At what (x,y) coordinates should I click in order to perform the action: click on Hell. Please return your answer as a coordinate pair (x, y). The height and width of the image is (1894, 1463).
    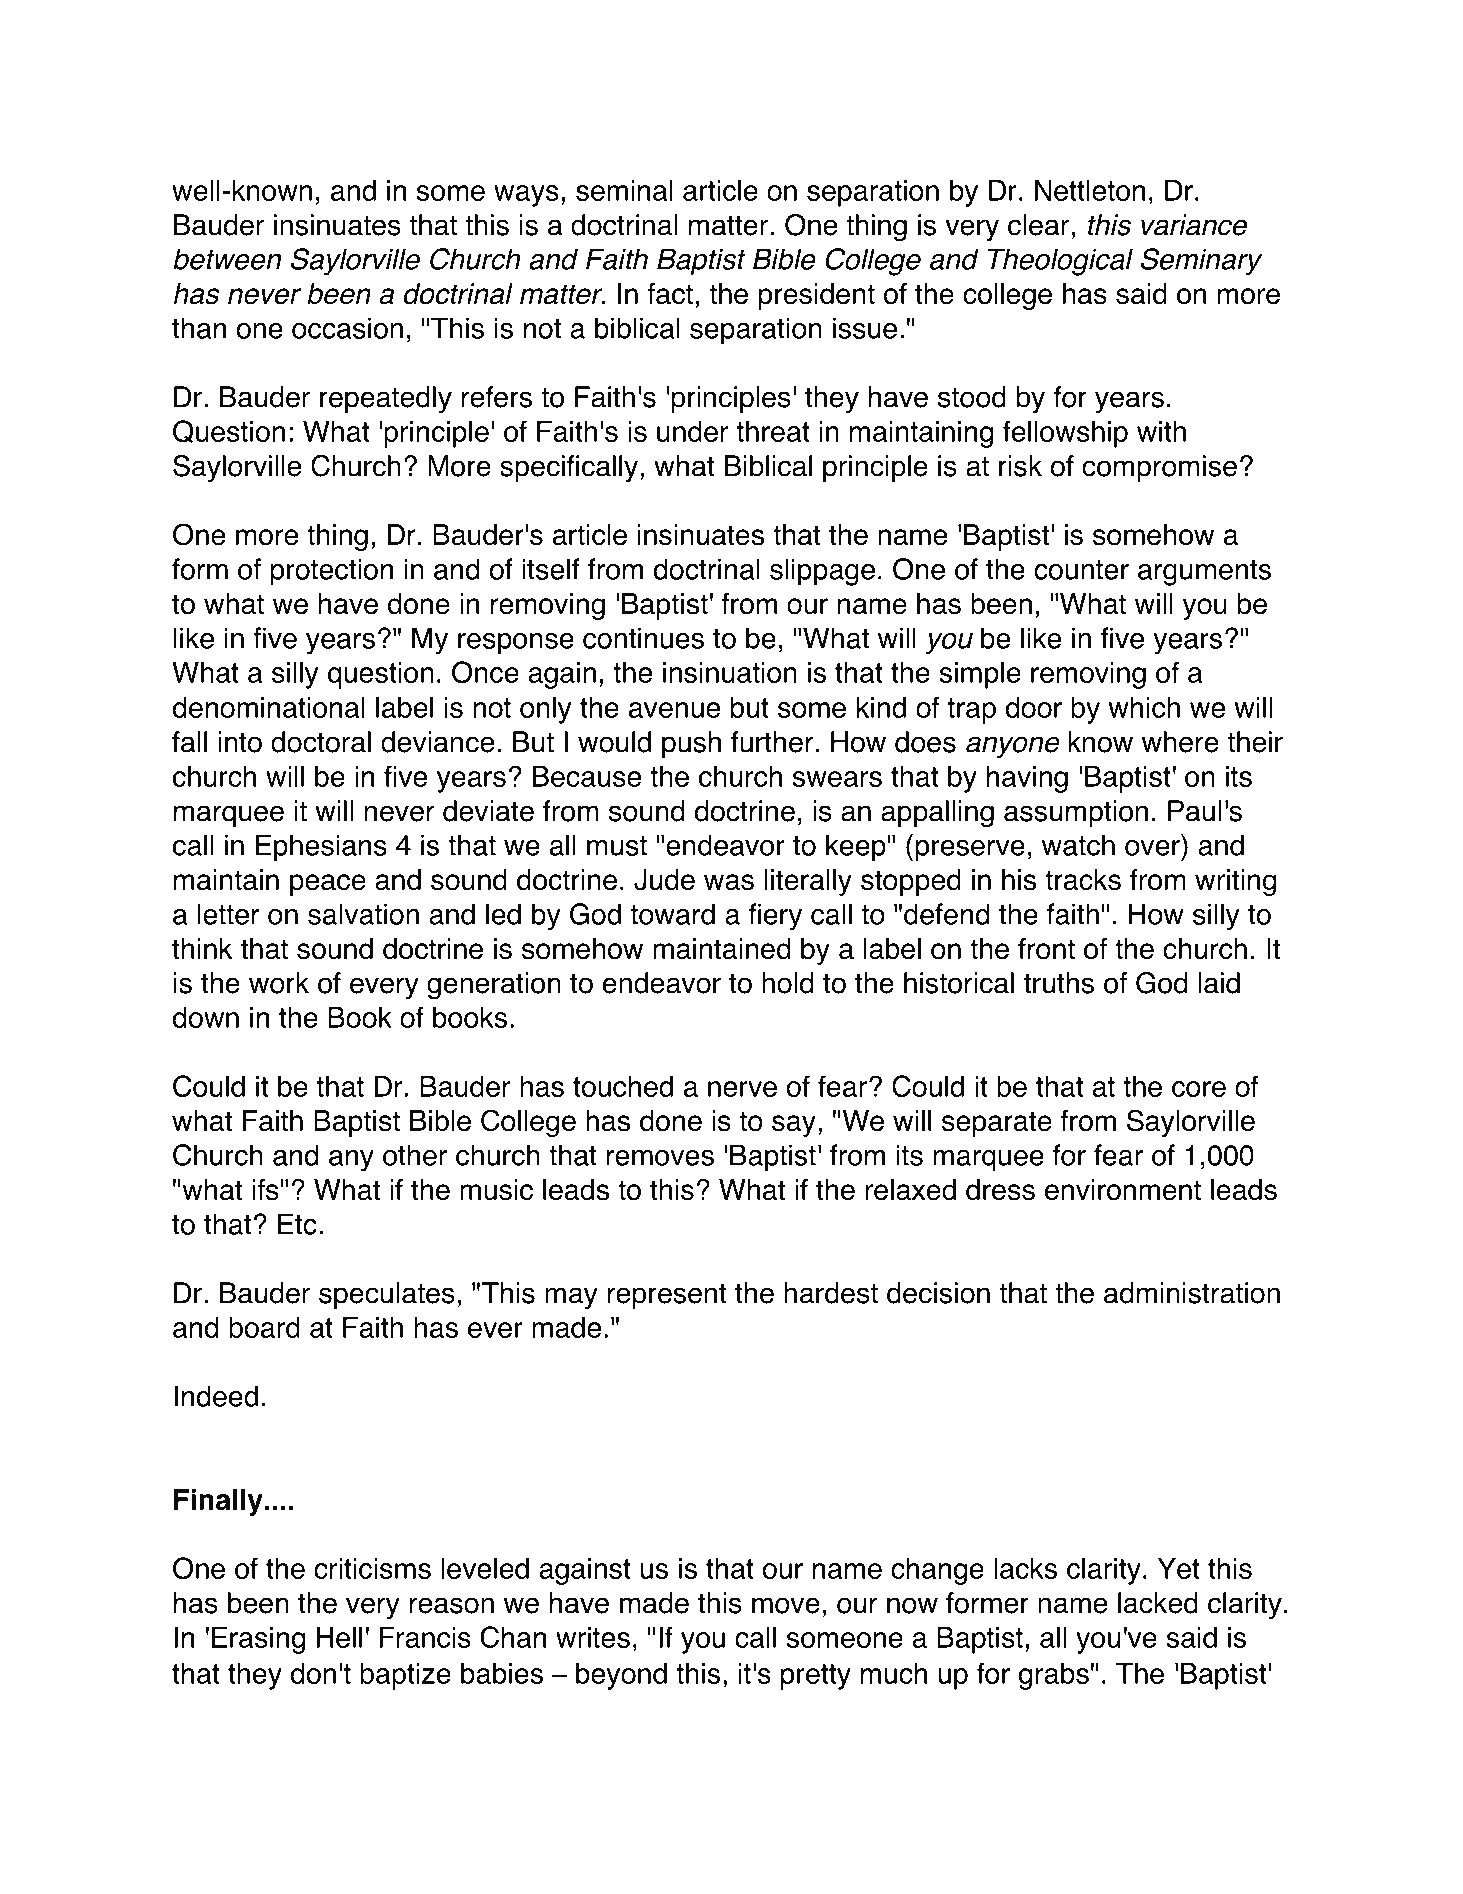
    Looking at the image, I should click on (339, 1637).
